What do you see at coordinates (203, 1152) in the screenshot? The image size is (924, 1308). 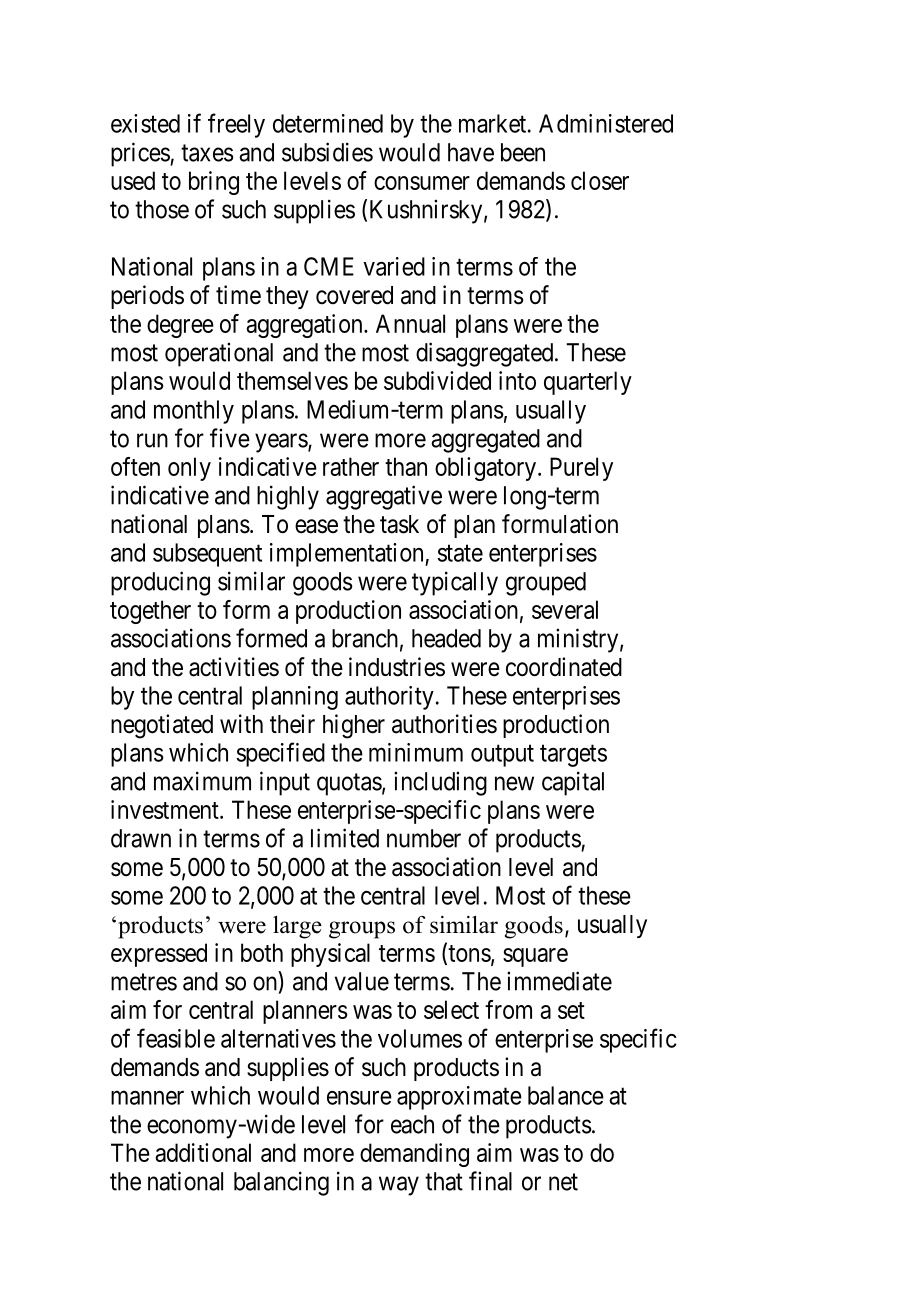 I see `additional` at bounding box center [203, 1152].
